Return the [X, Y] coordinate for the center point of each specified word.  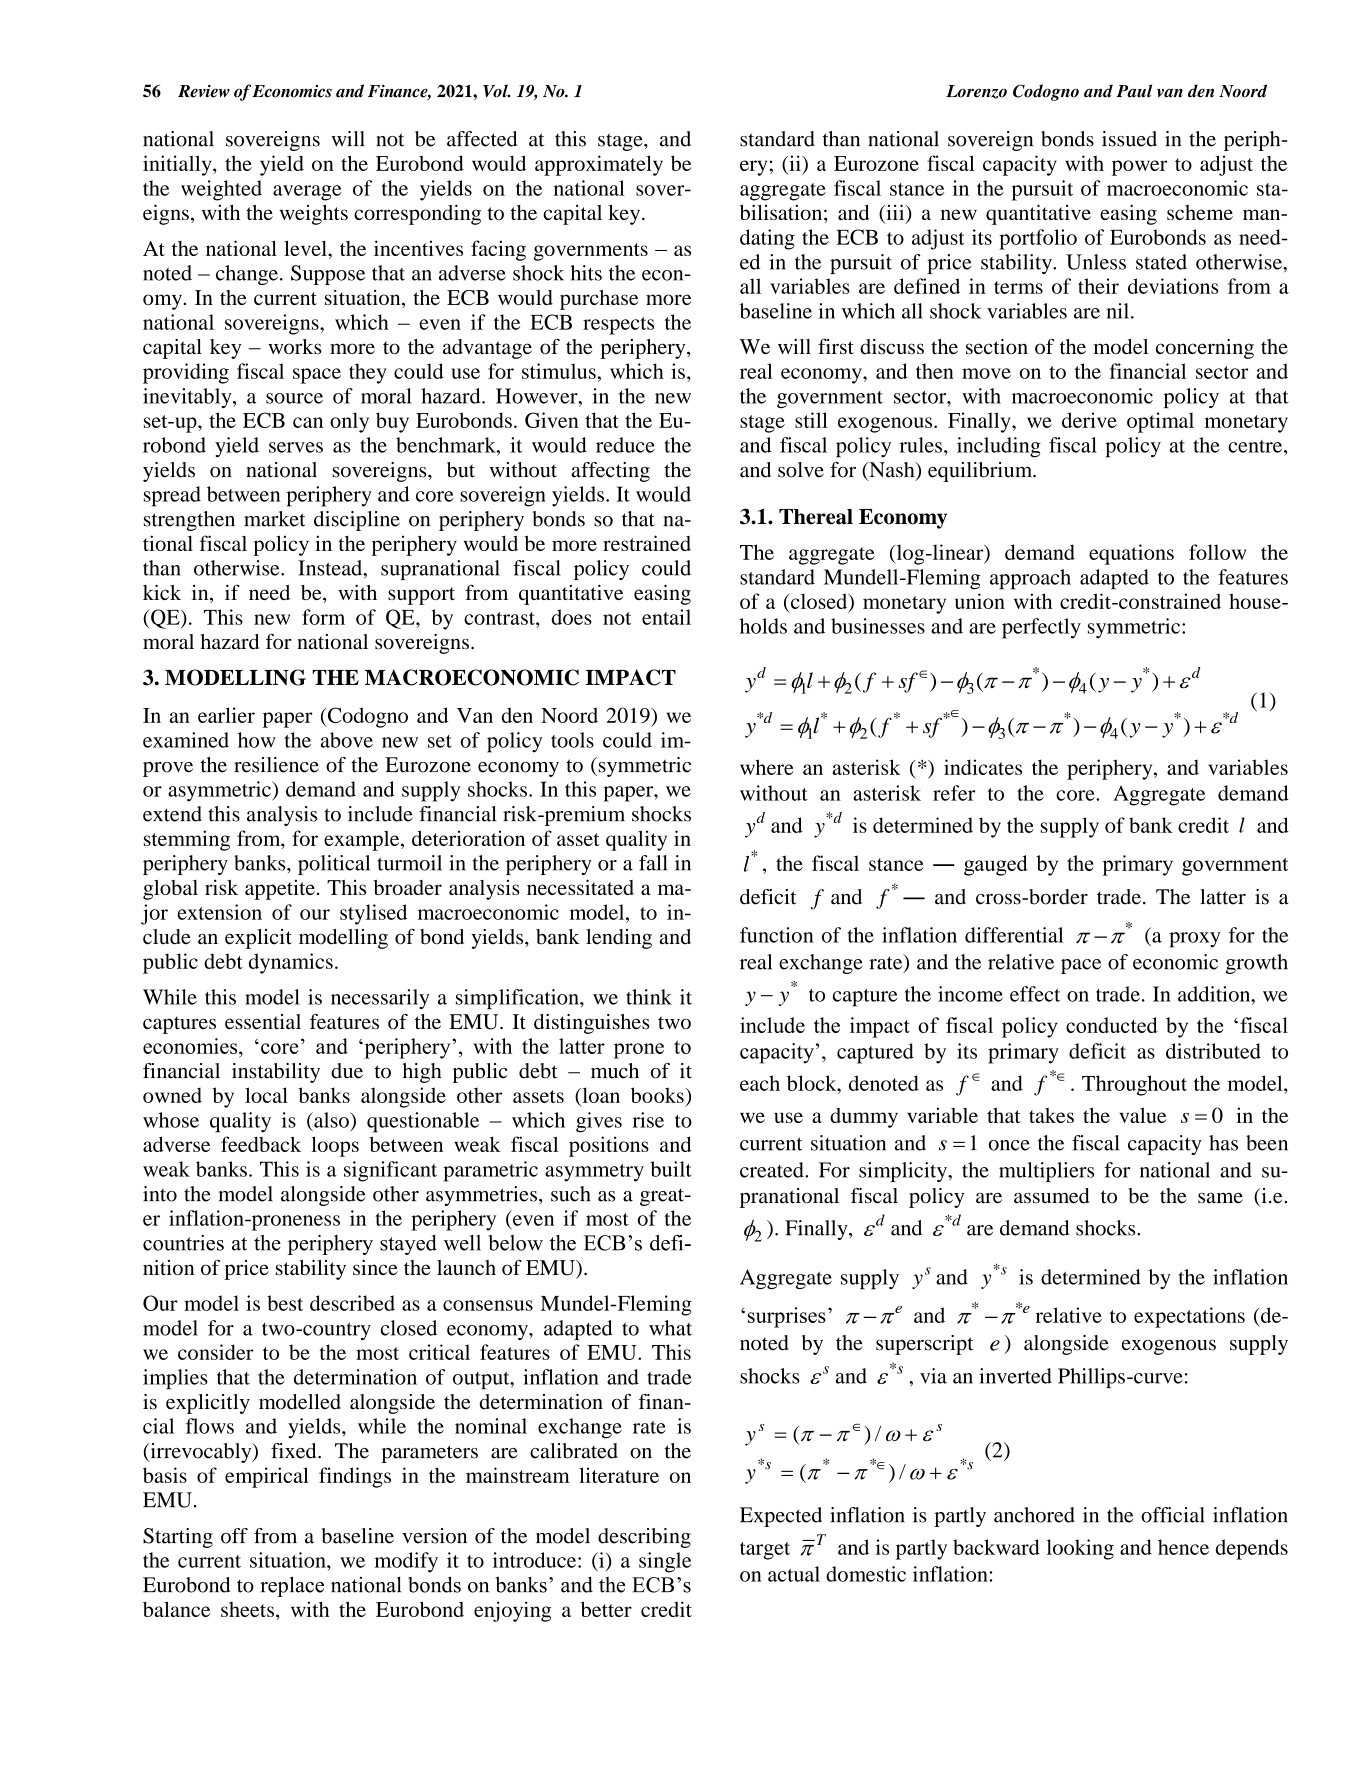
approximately [599, 165]
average [307, 193]
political [334, 865]
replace [292, 1586]
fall [653, 863]
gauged [996, 865]
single [665, 1562]
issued [1129, 139]
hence [1183, 1547]
